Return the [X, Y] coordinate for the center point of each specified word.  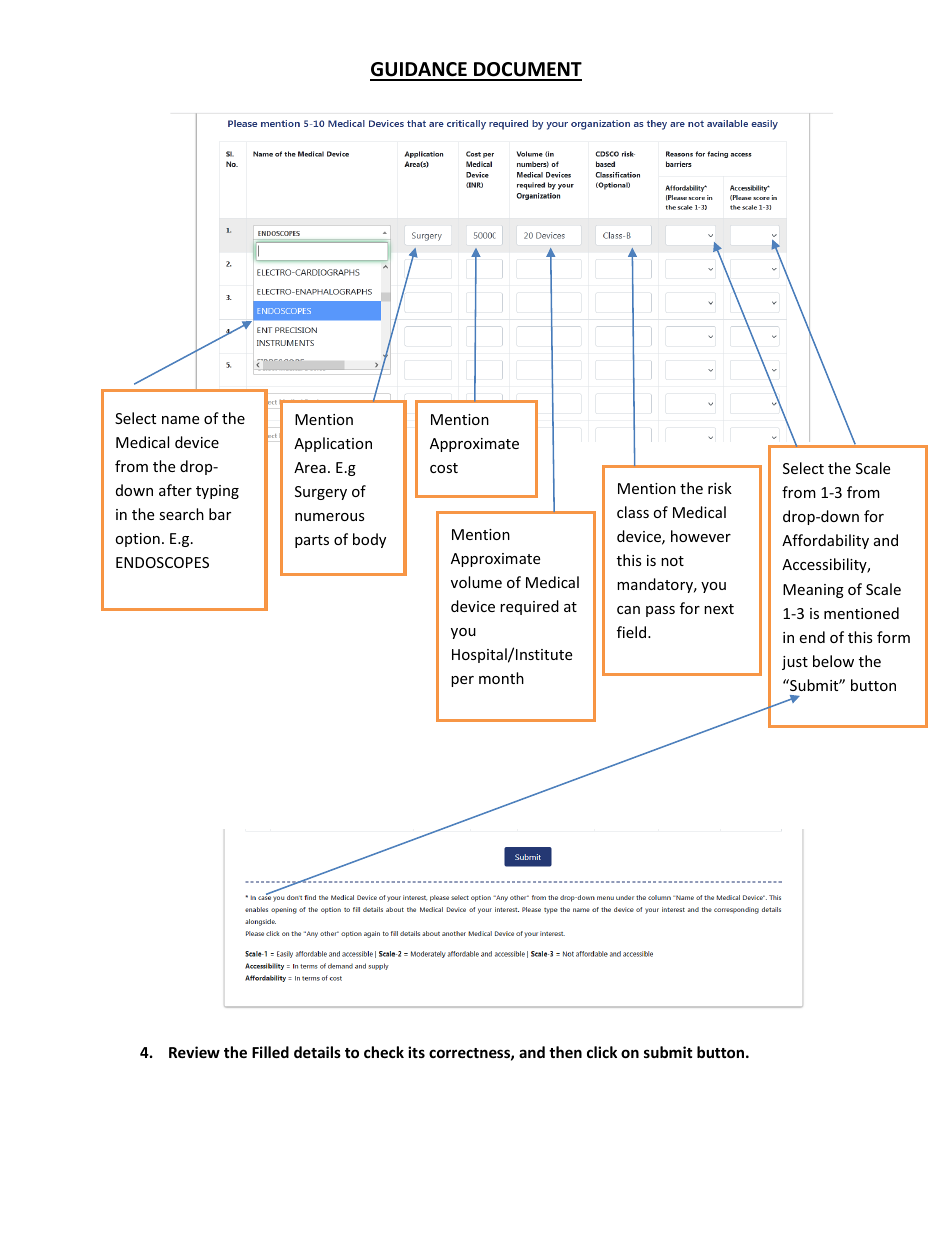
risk [720, 488]
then [565, 1052]
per [462, 681]
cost [444, 468]
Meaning [813, 591]
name [180, 420]
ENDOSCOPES [162, 562]
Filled [270, 1052]
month [501, 678]
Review [194, 1052]
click [602, 1052]
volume [476, 582]
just [795, 663]
